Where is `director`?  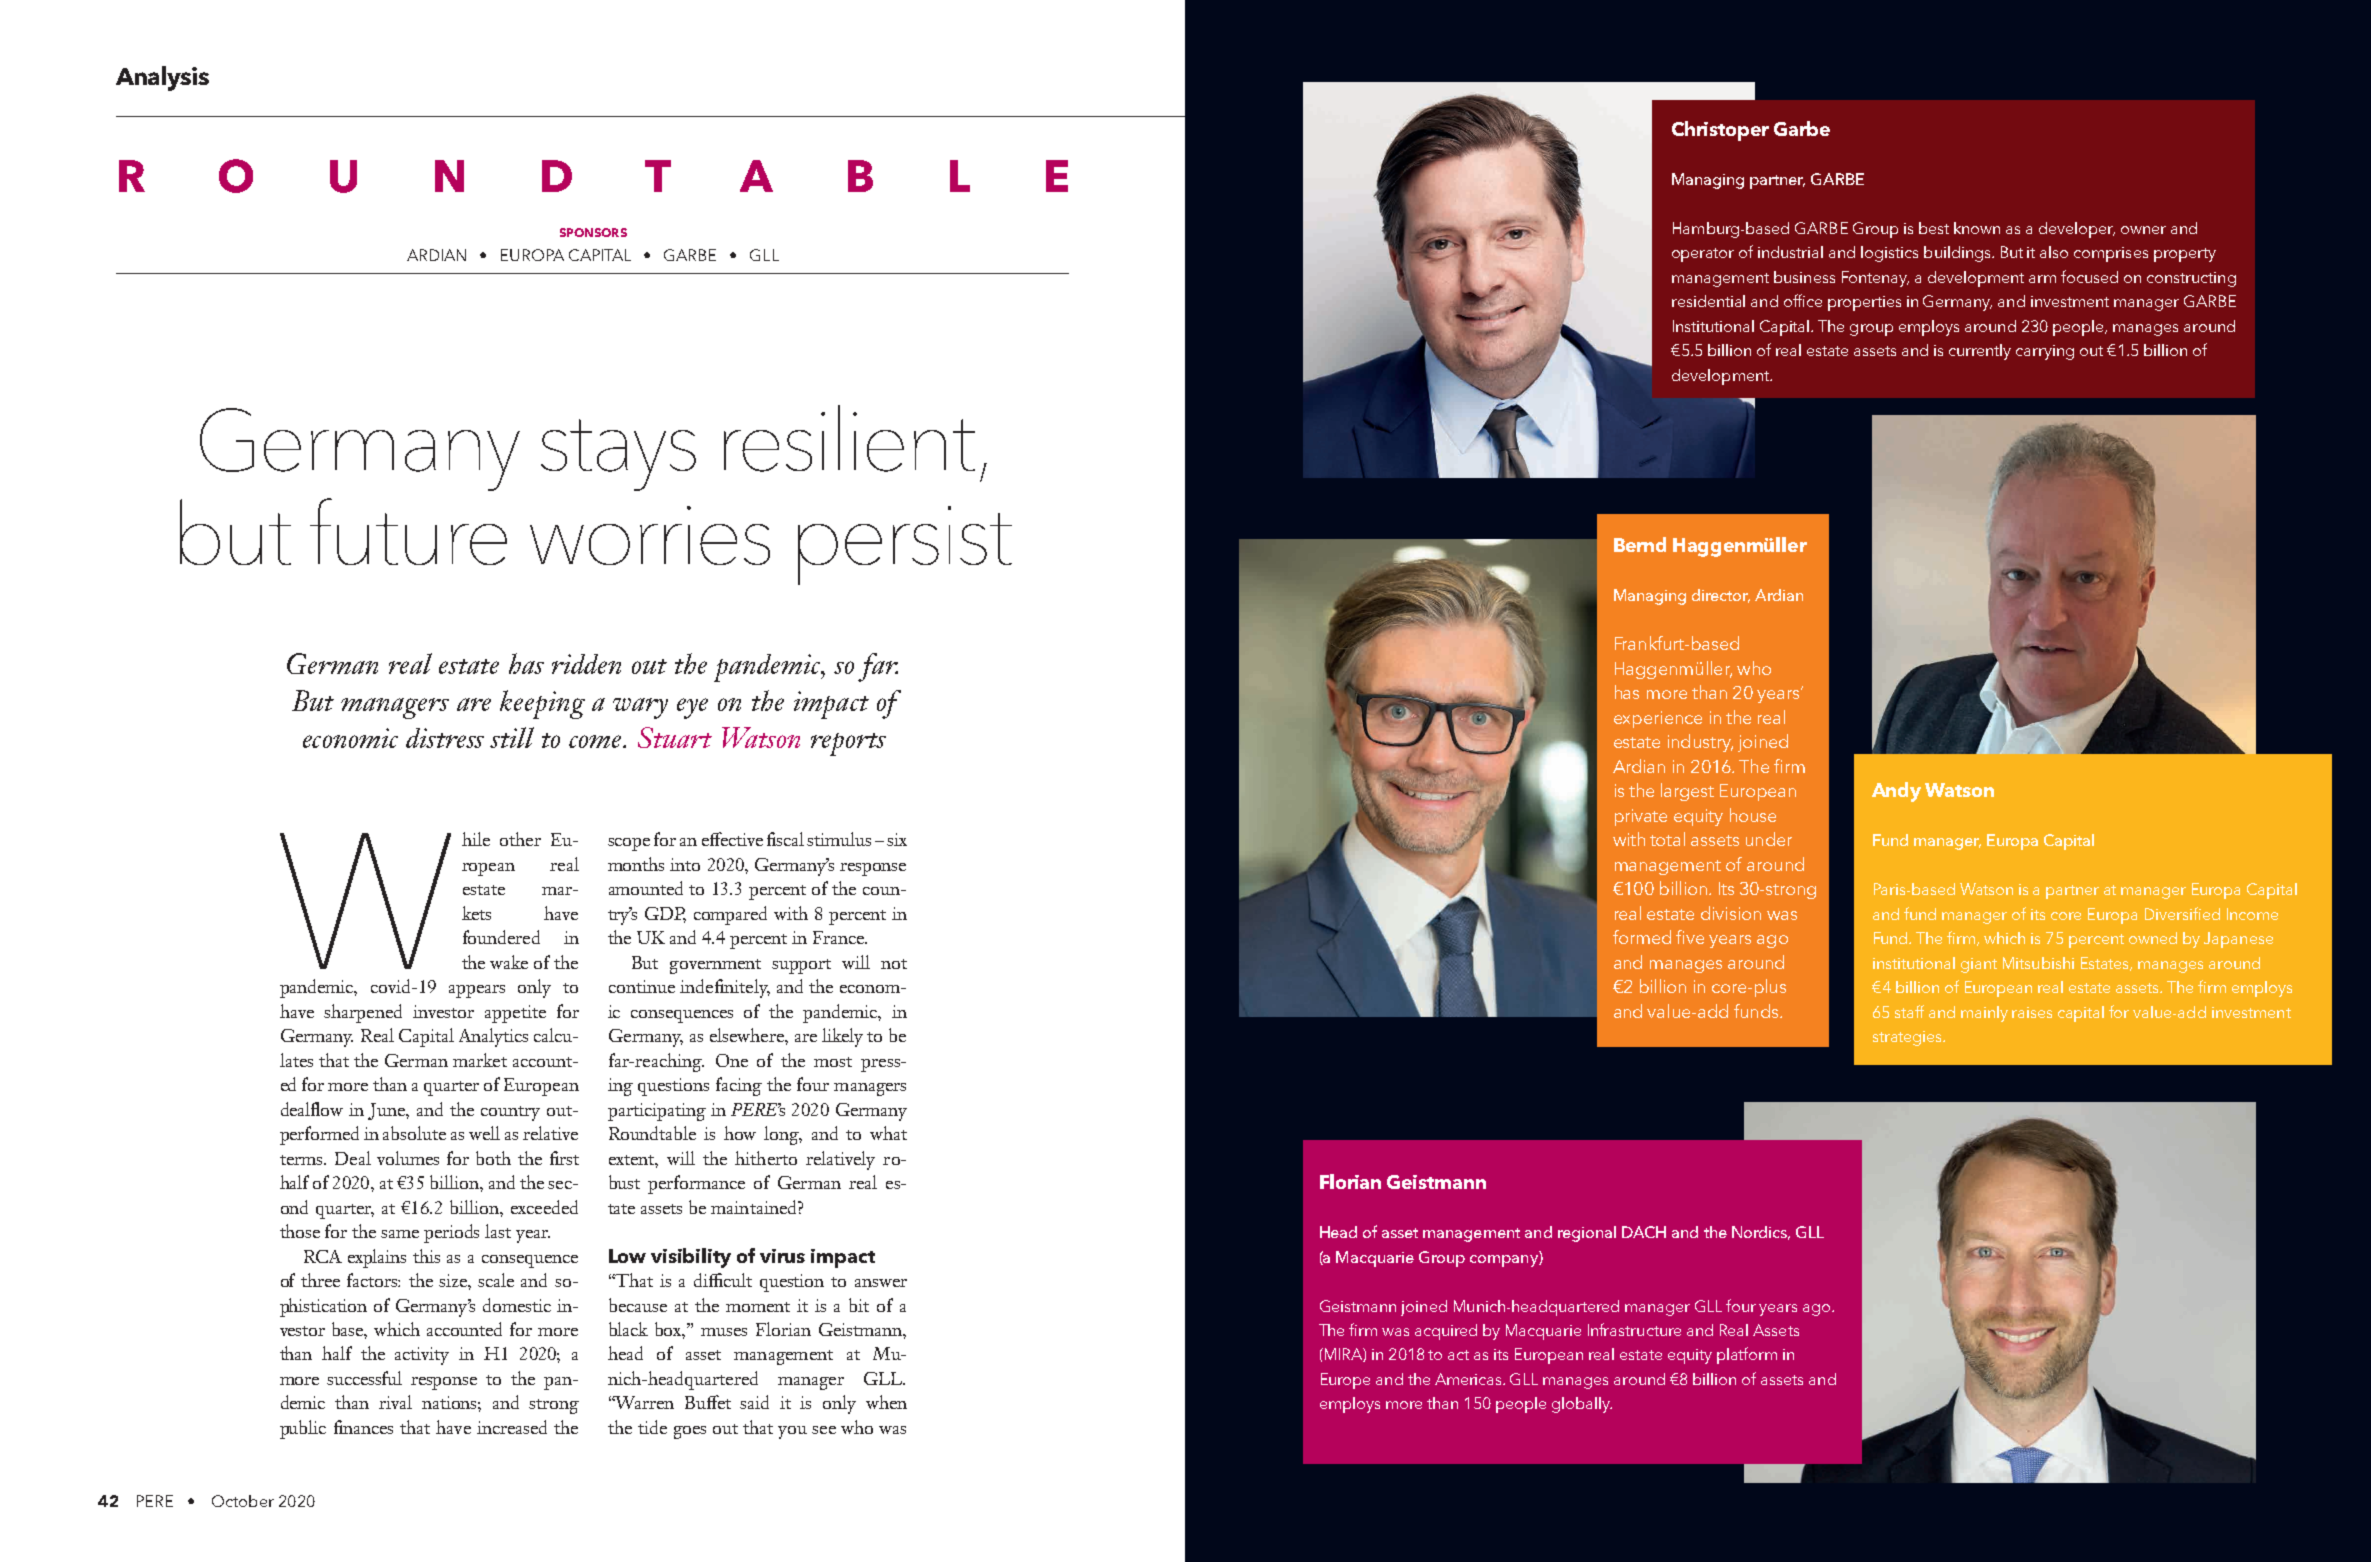
director is located at coordinates (1721, 596).
